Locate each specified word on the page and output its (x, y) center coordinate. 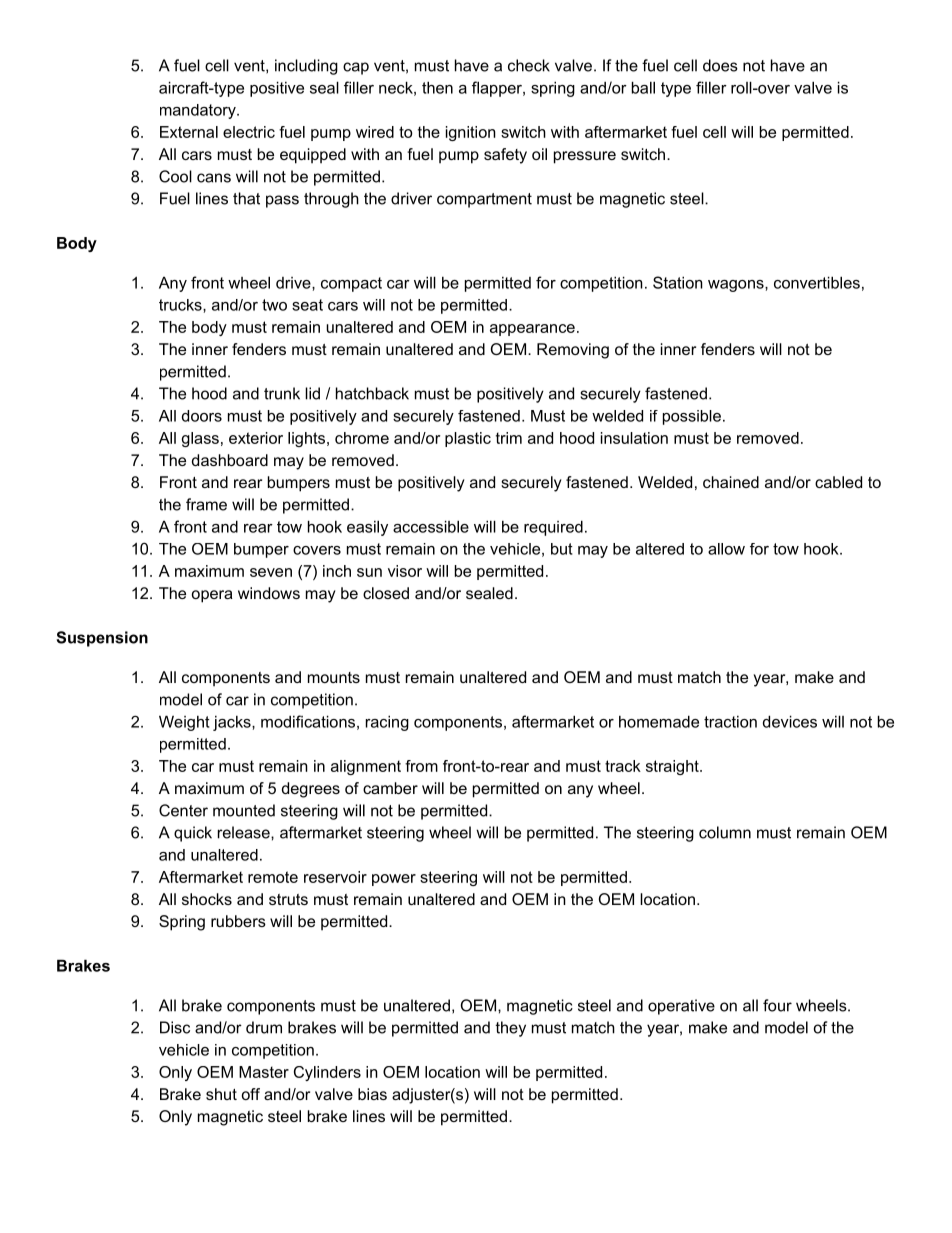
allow (726, 549)
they (510, 1029)
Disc (175, 1027)
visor (405, 571)
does (720, 65)
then (437, 87)
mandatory (199, 111)
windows (269, 593)
